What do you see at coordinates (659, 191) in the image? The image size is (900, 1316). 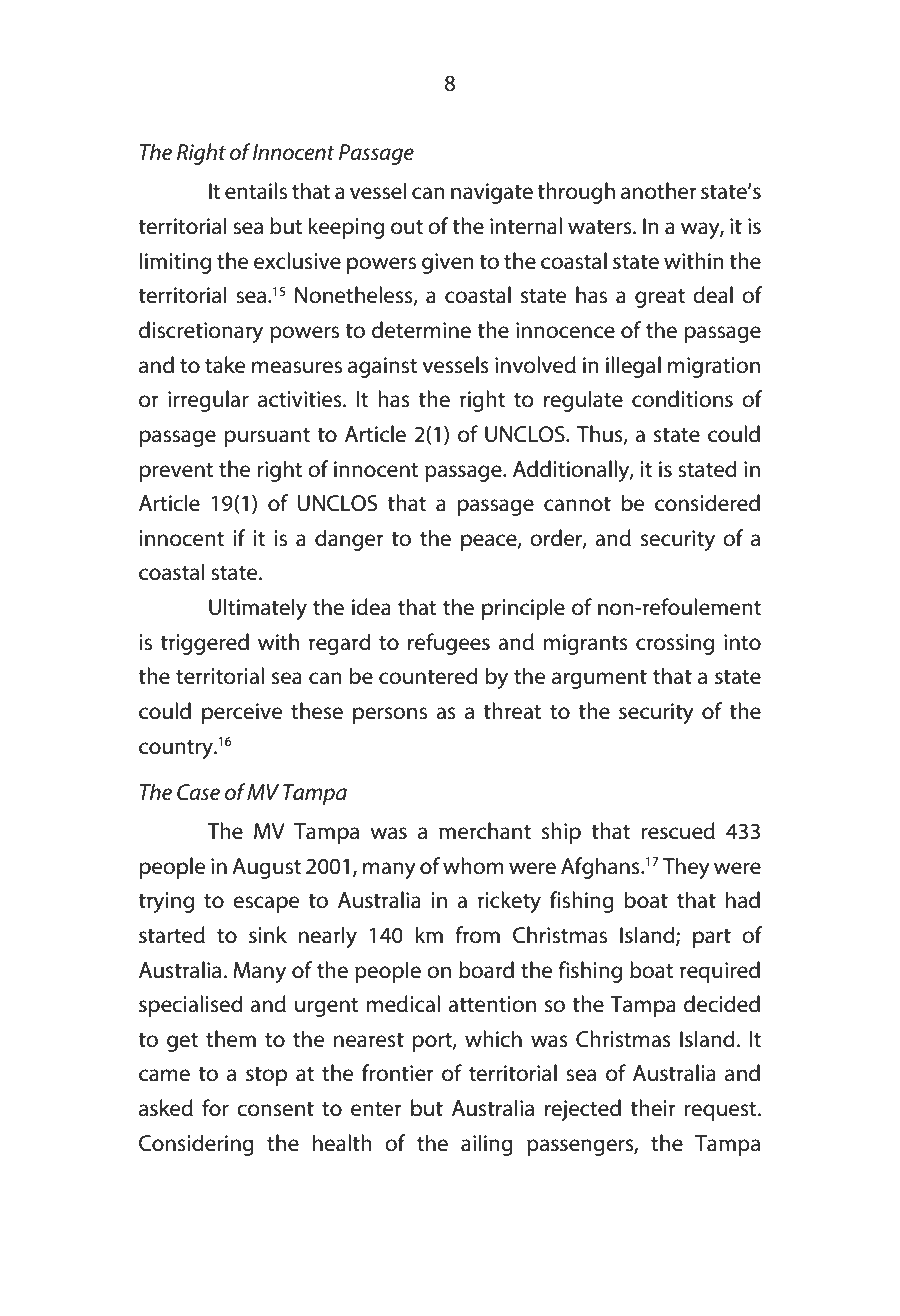 I see `another` at bounding box center [659, 191].
